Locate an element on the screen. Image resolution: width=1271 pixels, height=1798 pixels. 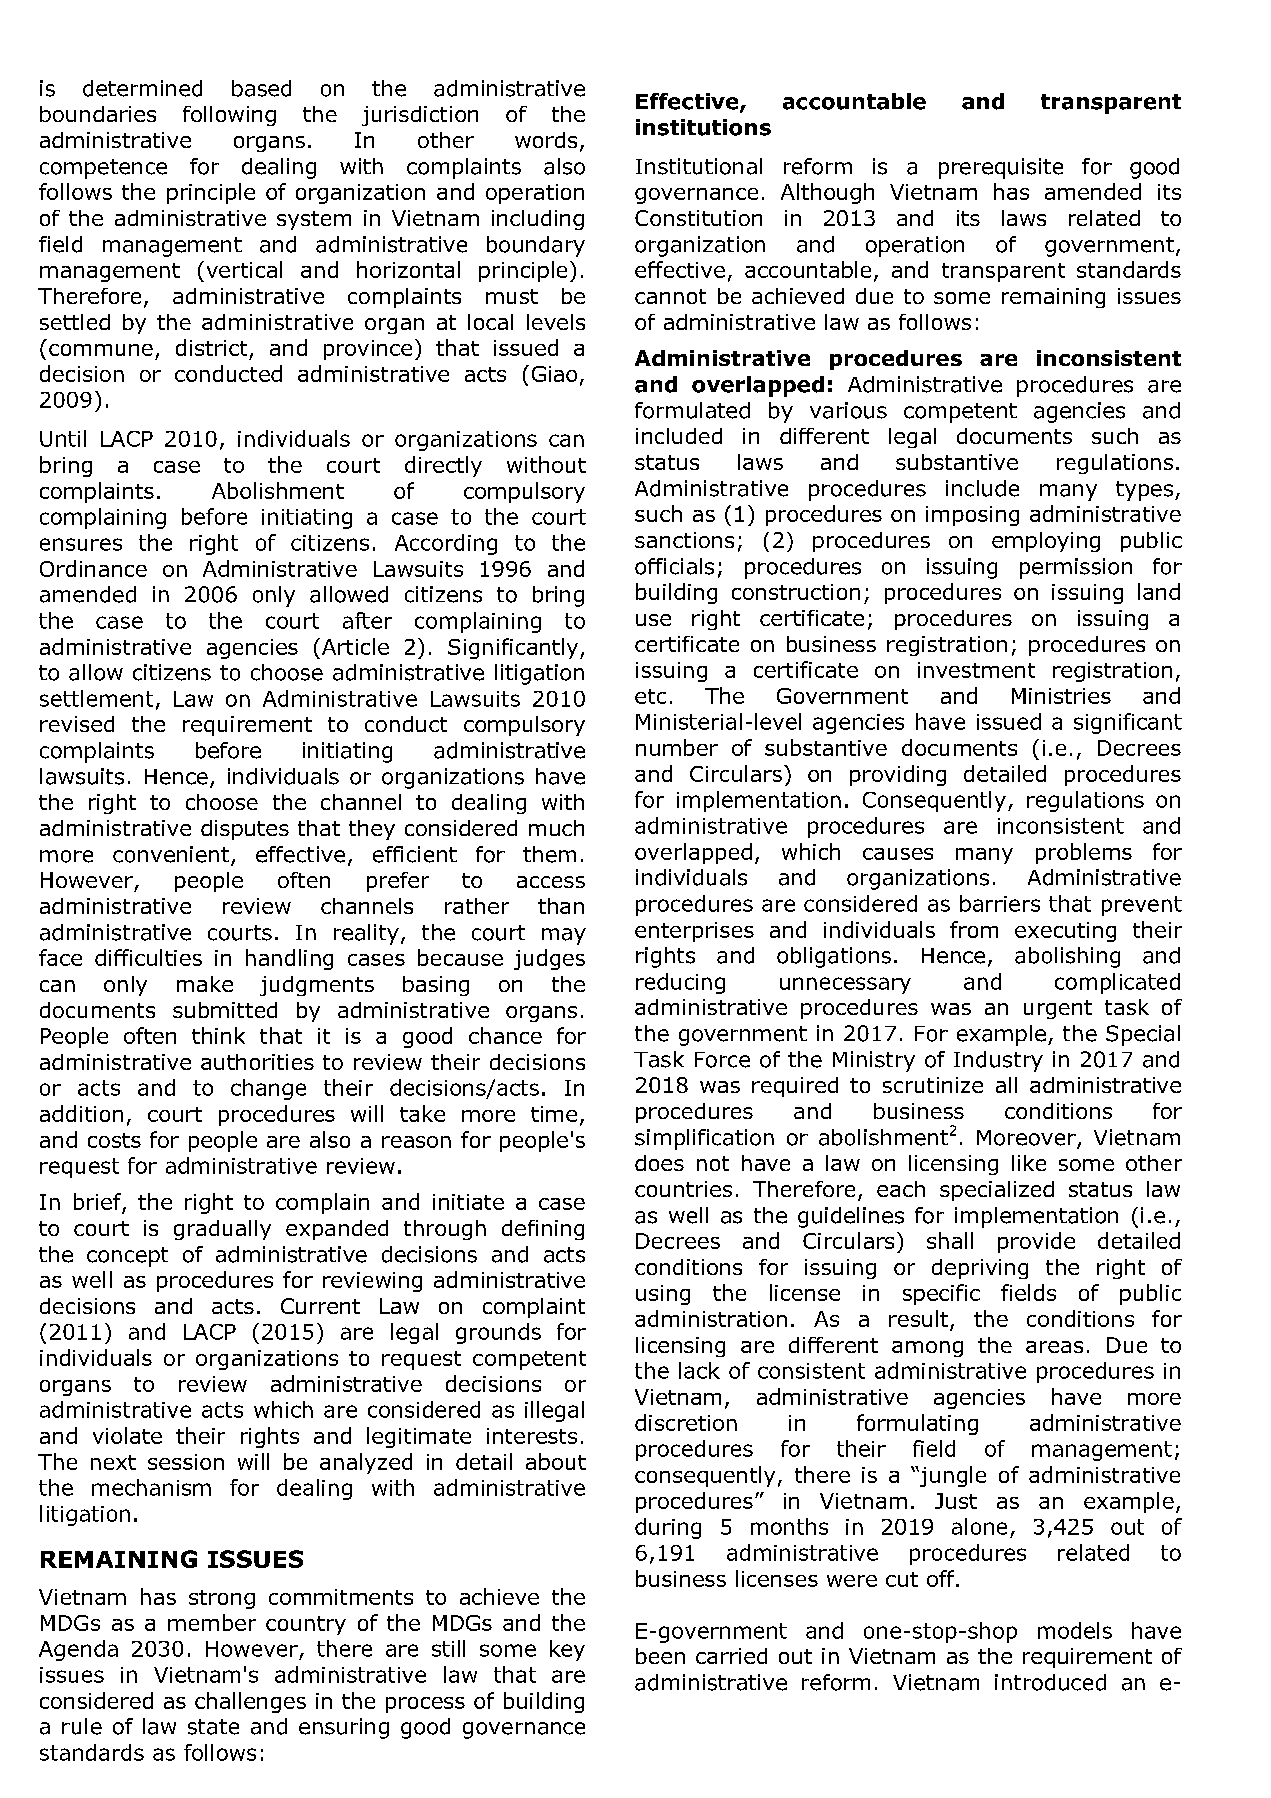
words is located at coordinates (546, 140).
